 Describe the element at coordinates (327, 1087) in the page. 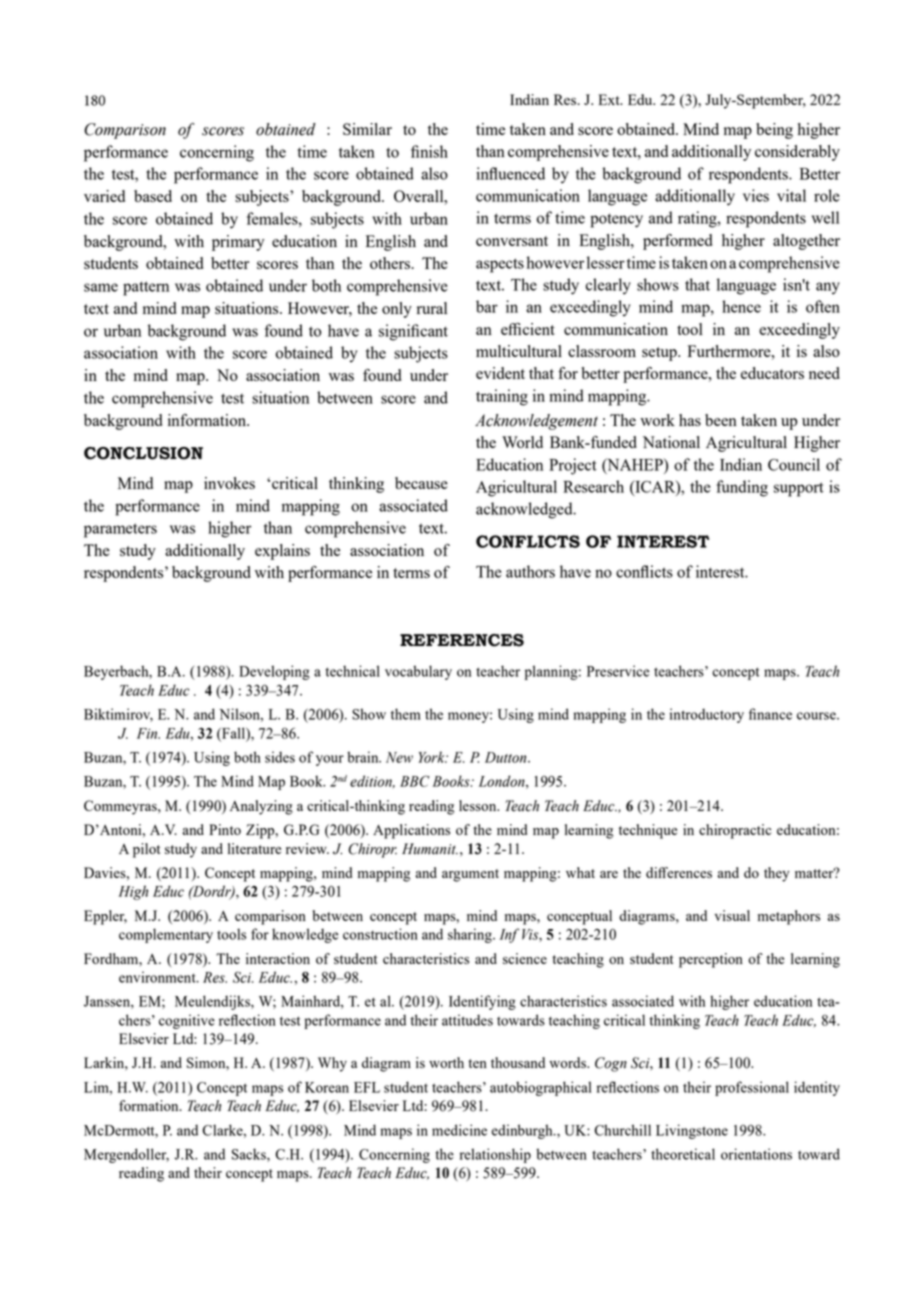

I see `Korean` at that location.
